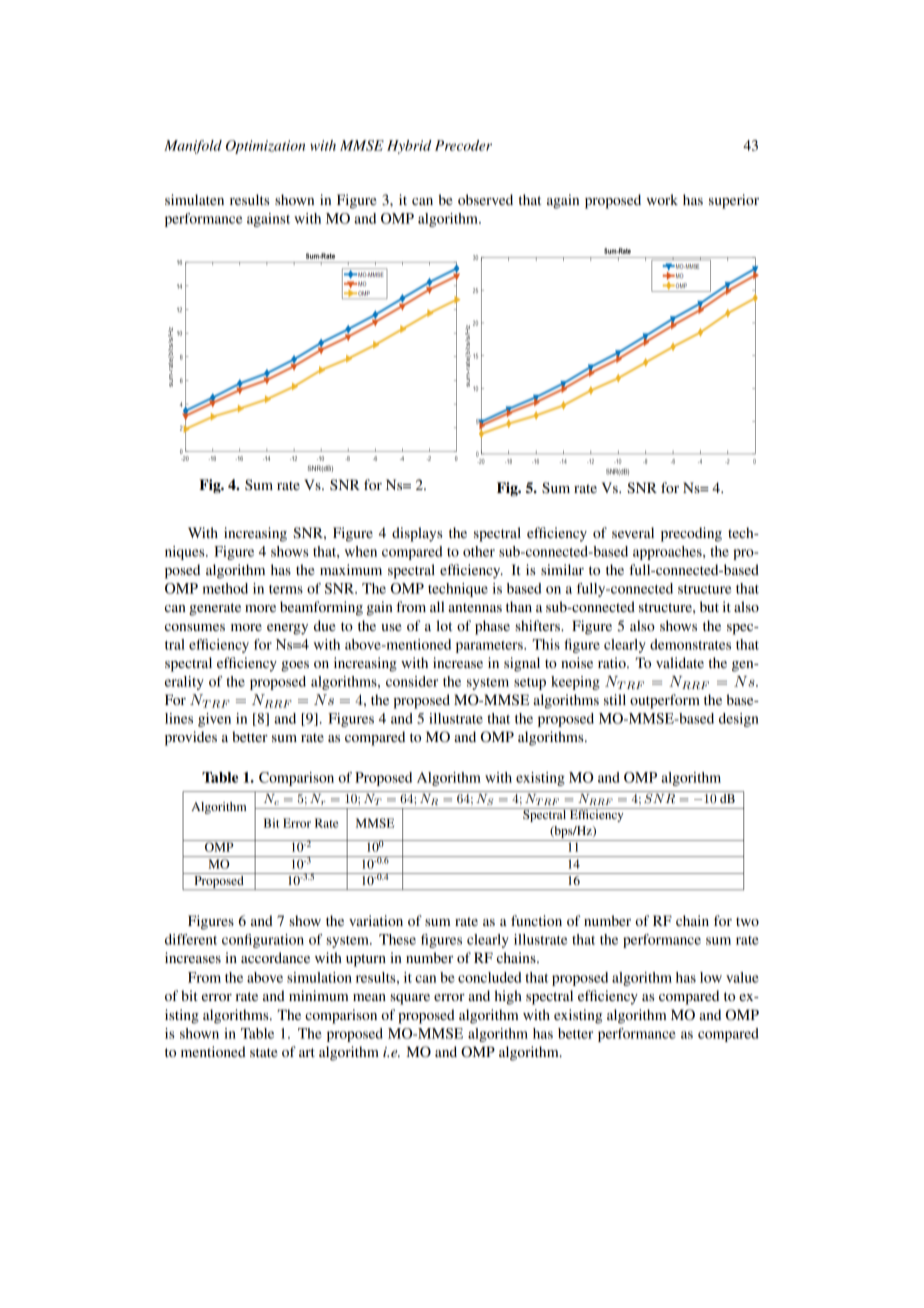 The image size is (924, 1308). I want to click on several, so click(633, 532).
